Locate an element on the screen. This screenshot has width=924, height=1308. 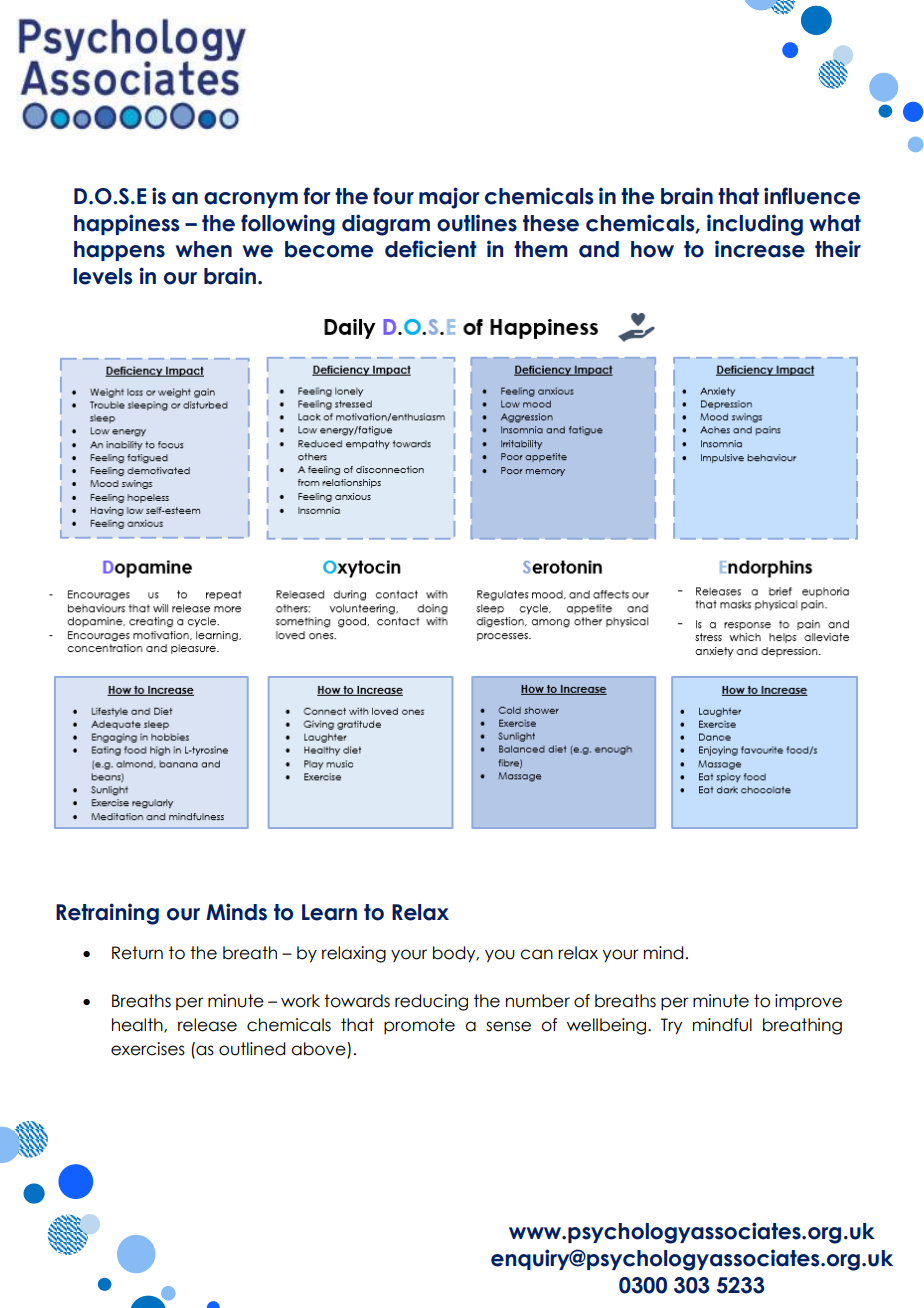
sense is located at coordinates (508, 1026).
